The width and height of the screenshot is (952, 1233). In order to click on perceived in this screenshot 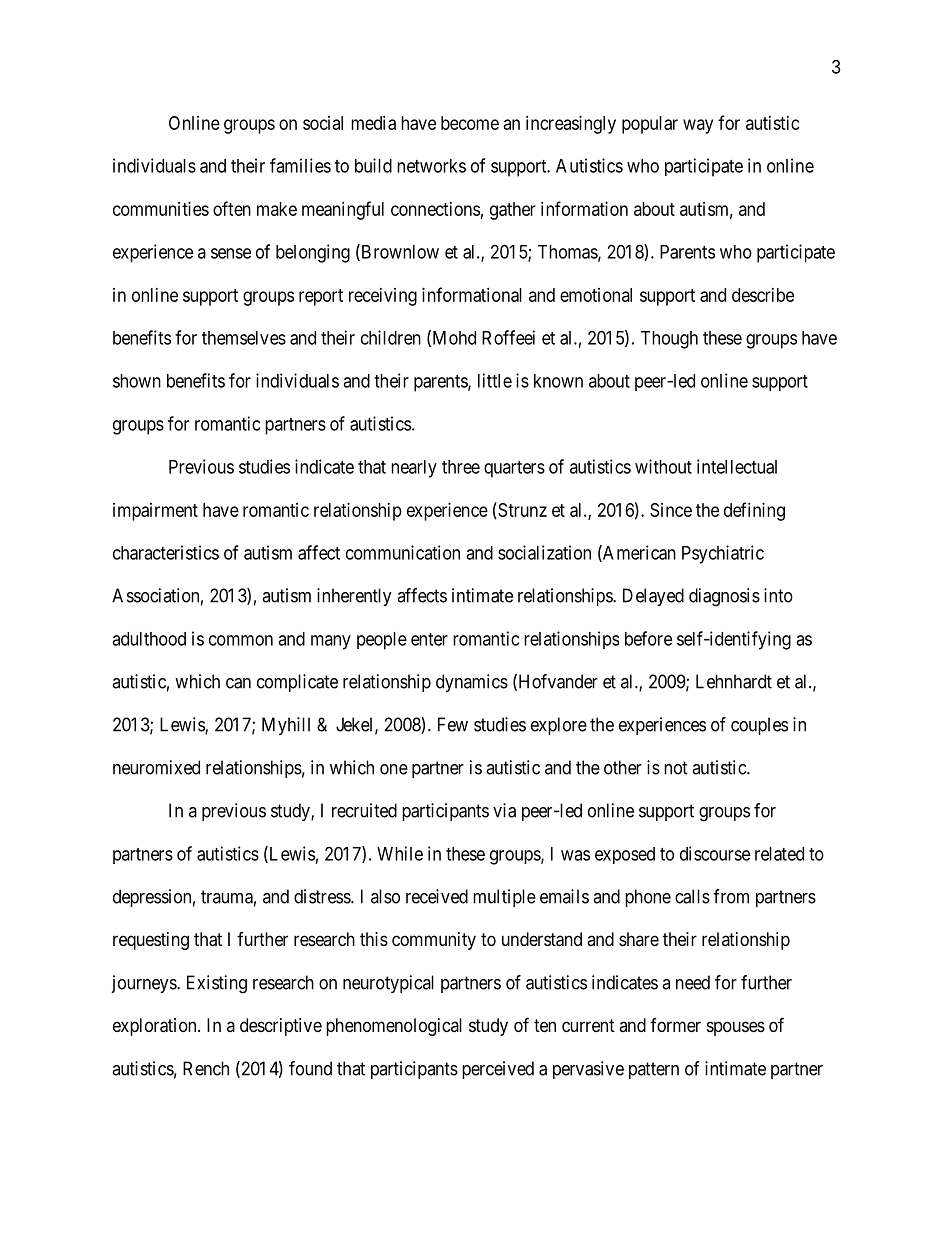, I will do `click(498, 1070)`.
